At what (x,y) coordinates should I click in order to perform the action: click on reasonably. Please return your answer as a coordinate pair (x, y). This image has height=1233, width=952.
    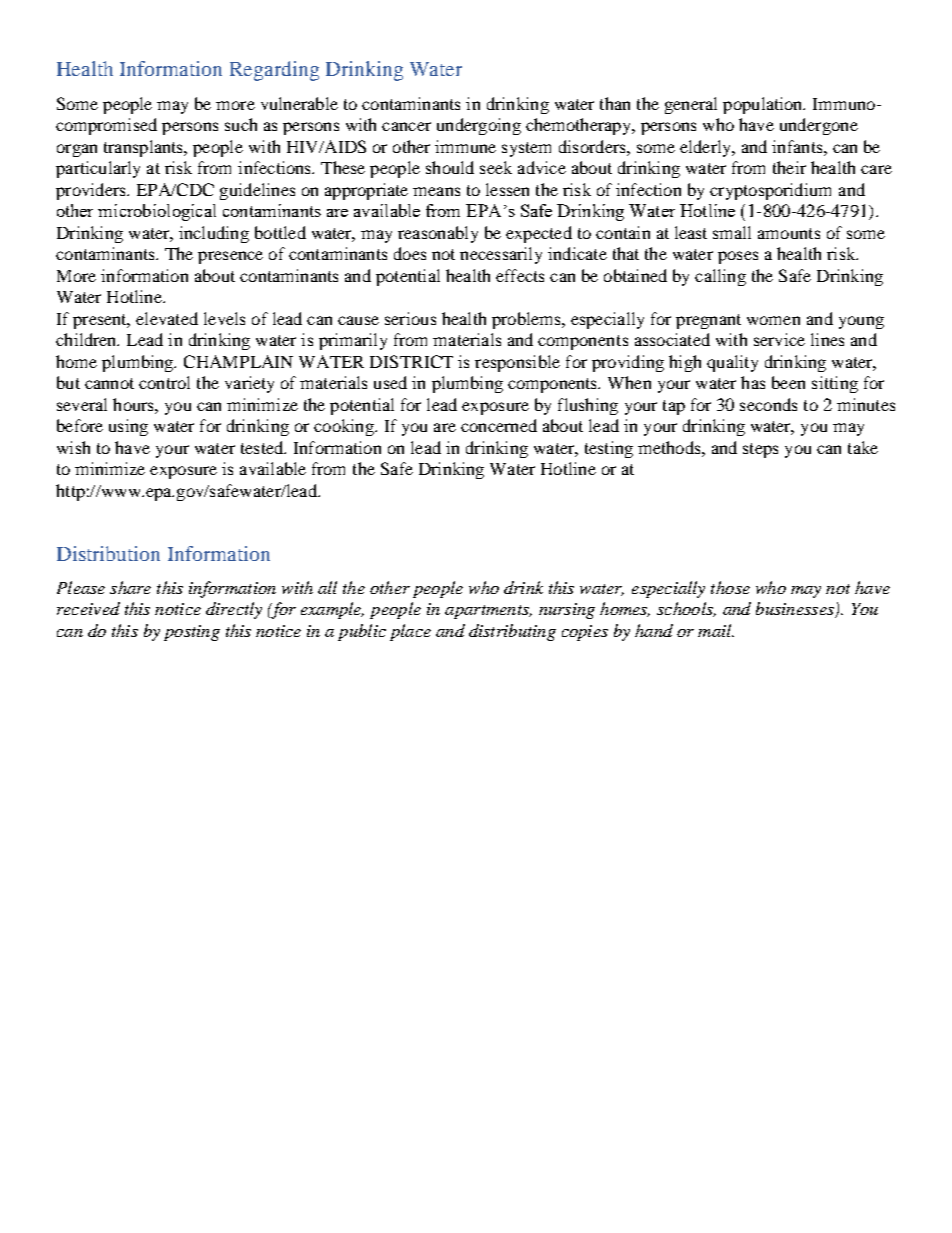
    Looking at the image, I should click on (438, 234).
